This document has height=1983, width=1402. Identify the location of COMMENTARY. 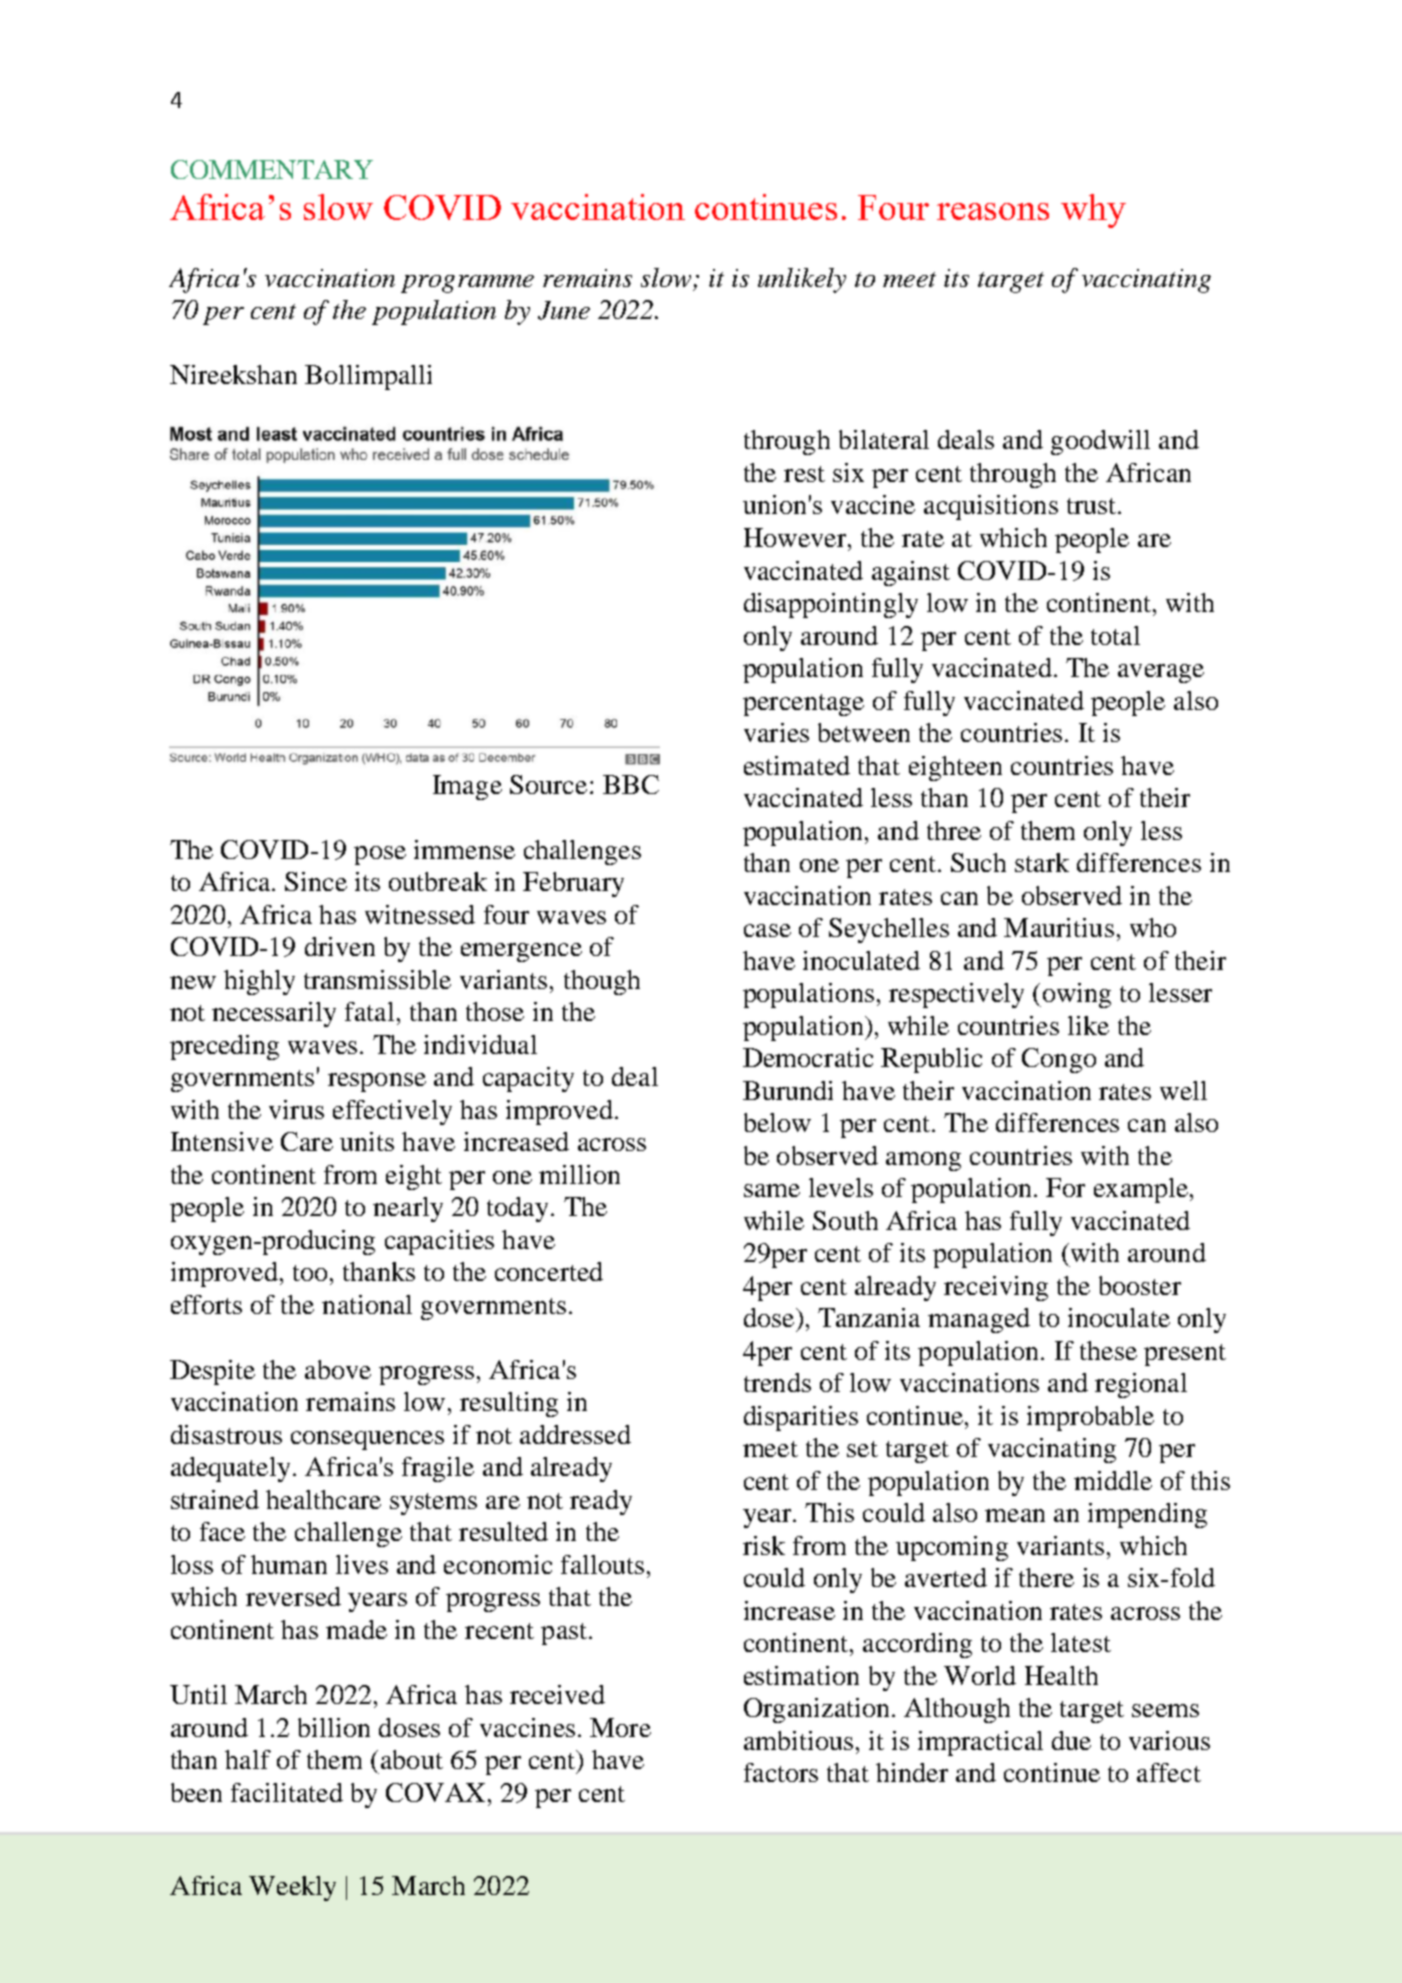
(272, 169).
